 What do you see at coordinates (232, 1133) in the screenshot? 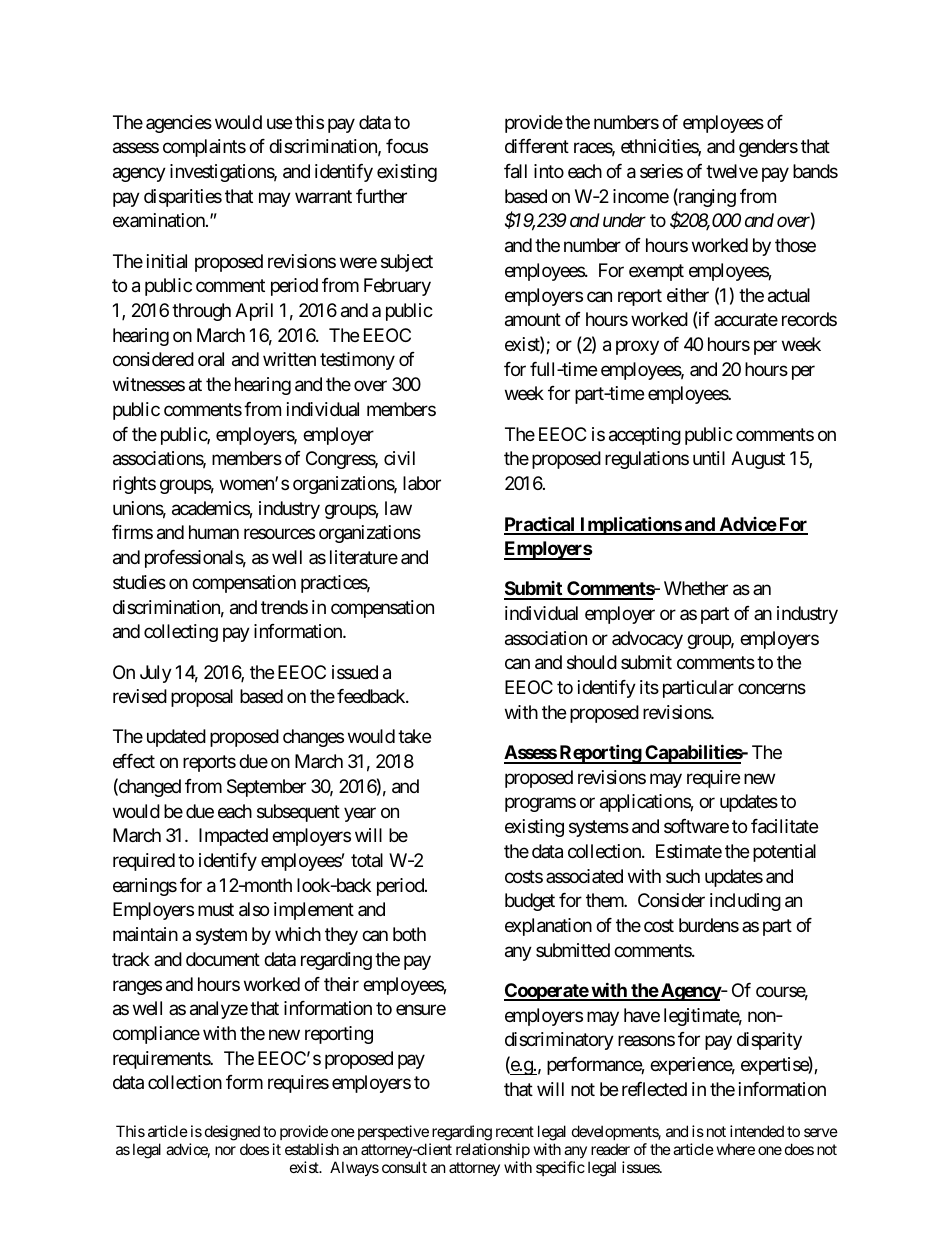
I see `designed` at bounding box center [232, 1133].
